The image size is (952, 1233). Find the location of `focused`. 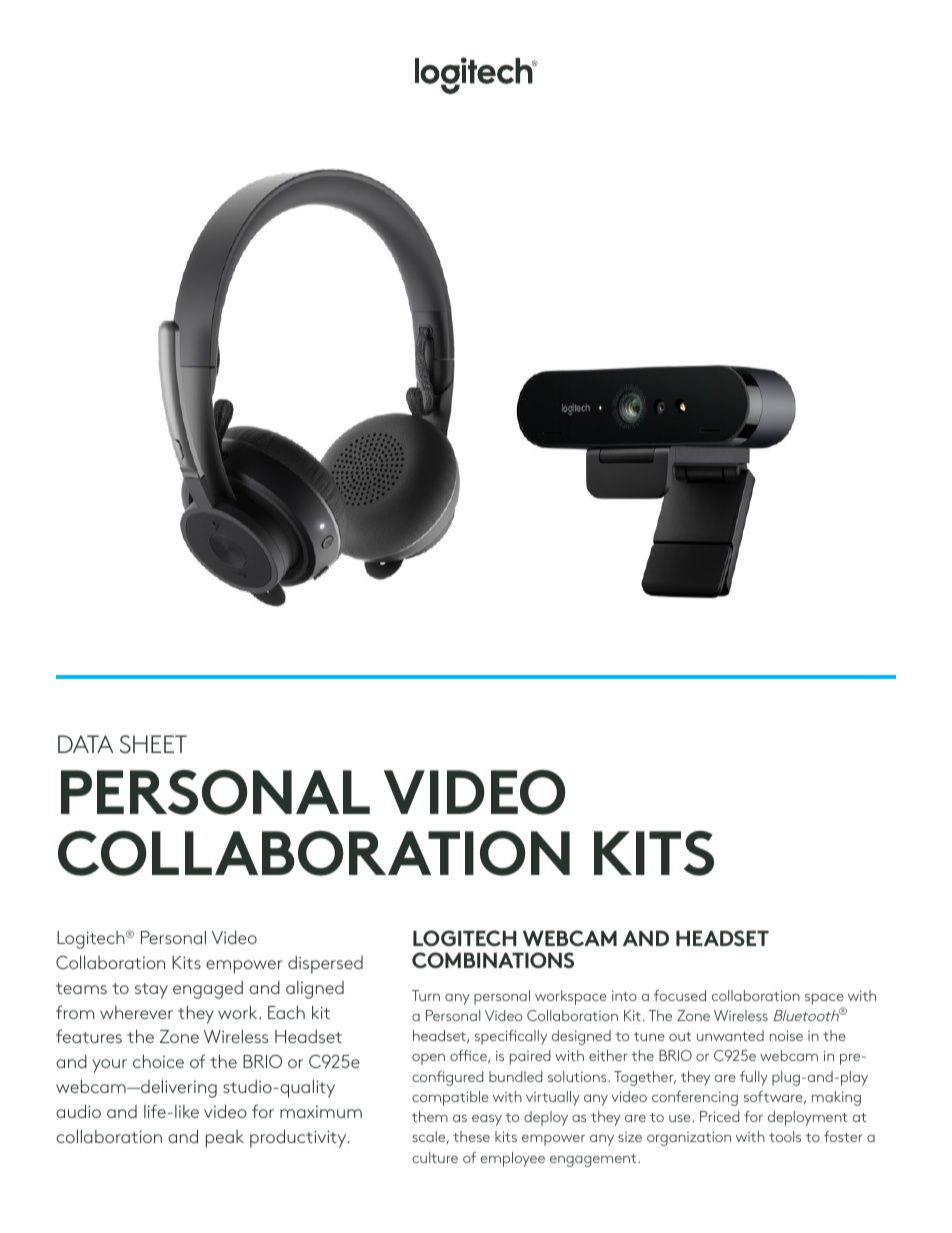

focused is located at coordinates (680, 995).
